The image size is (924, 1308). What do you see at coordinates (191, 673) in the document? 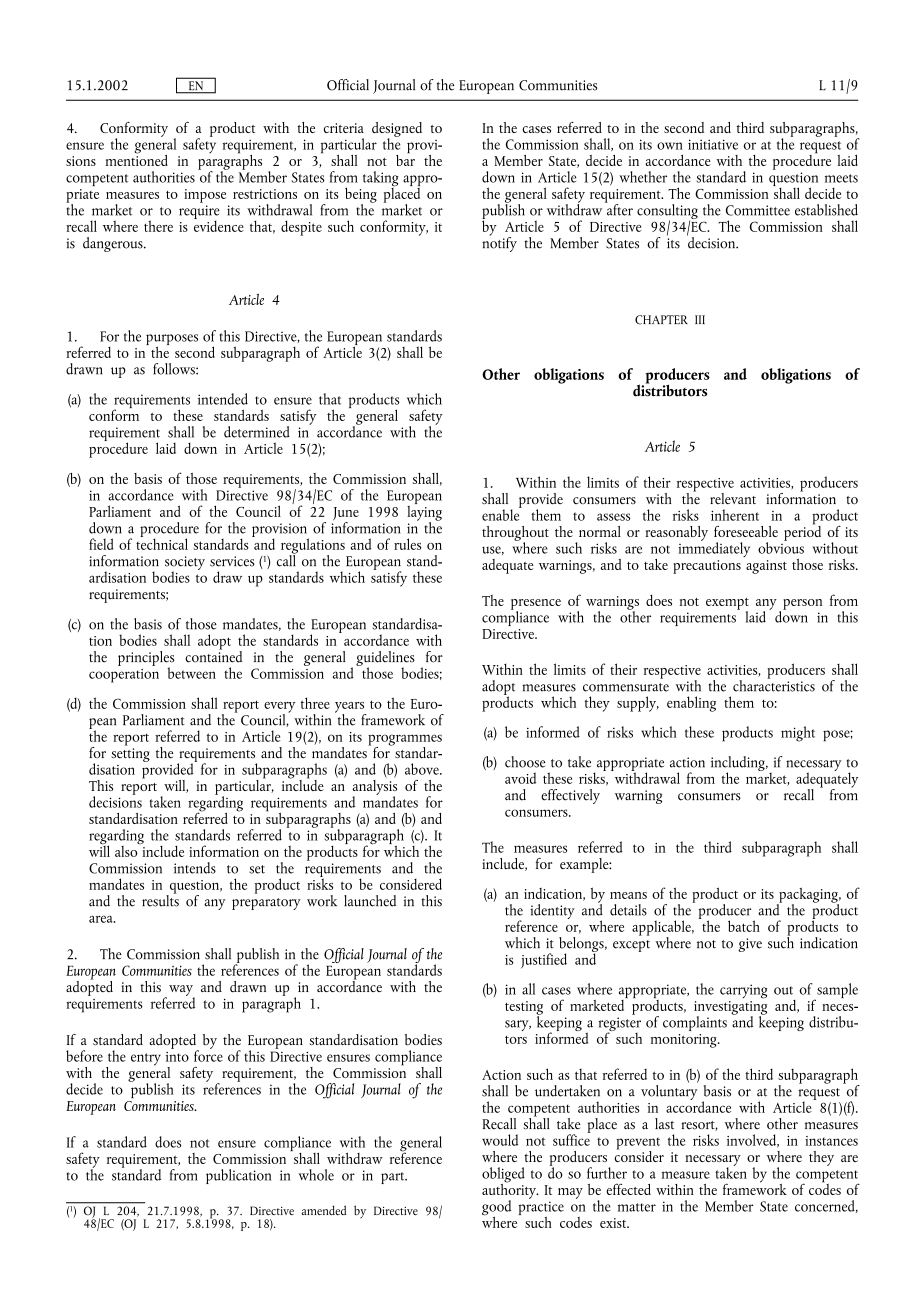
I see `between` at bounding box center [191, 673].
